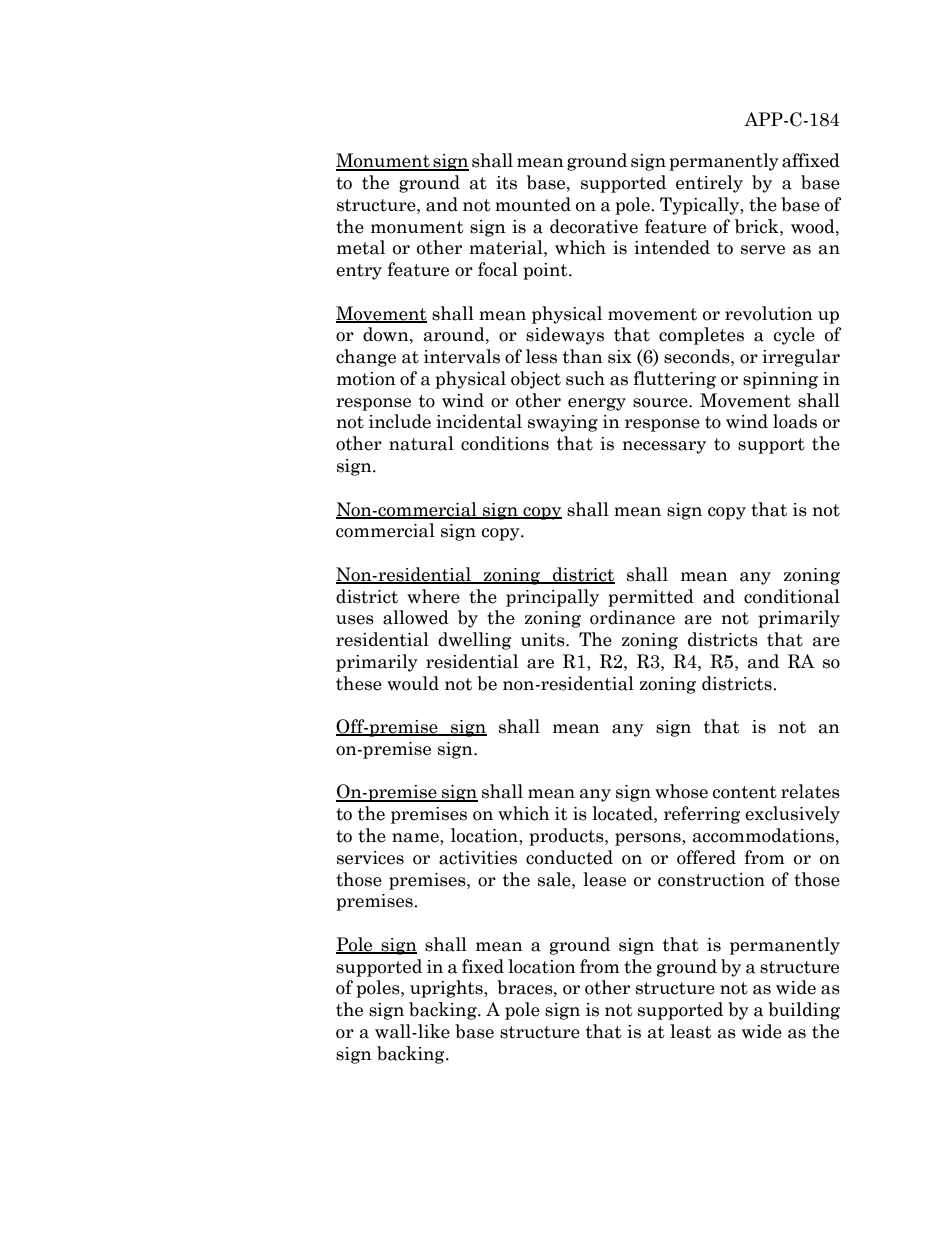 This image has width=952, height=1233. What do you see at coordinates (758, 226) in the image?
I see `brick` at bounding box center [758, 226].
